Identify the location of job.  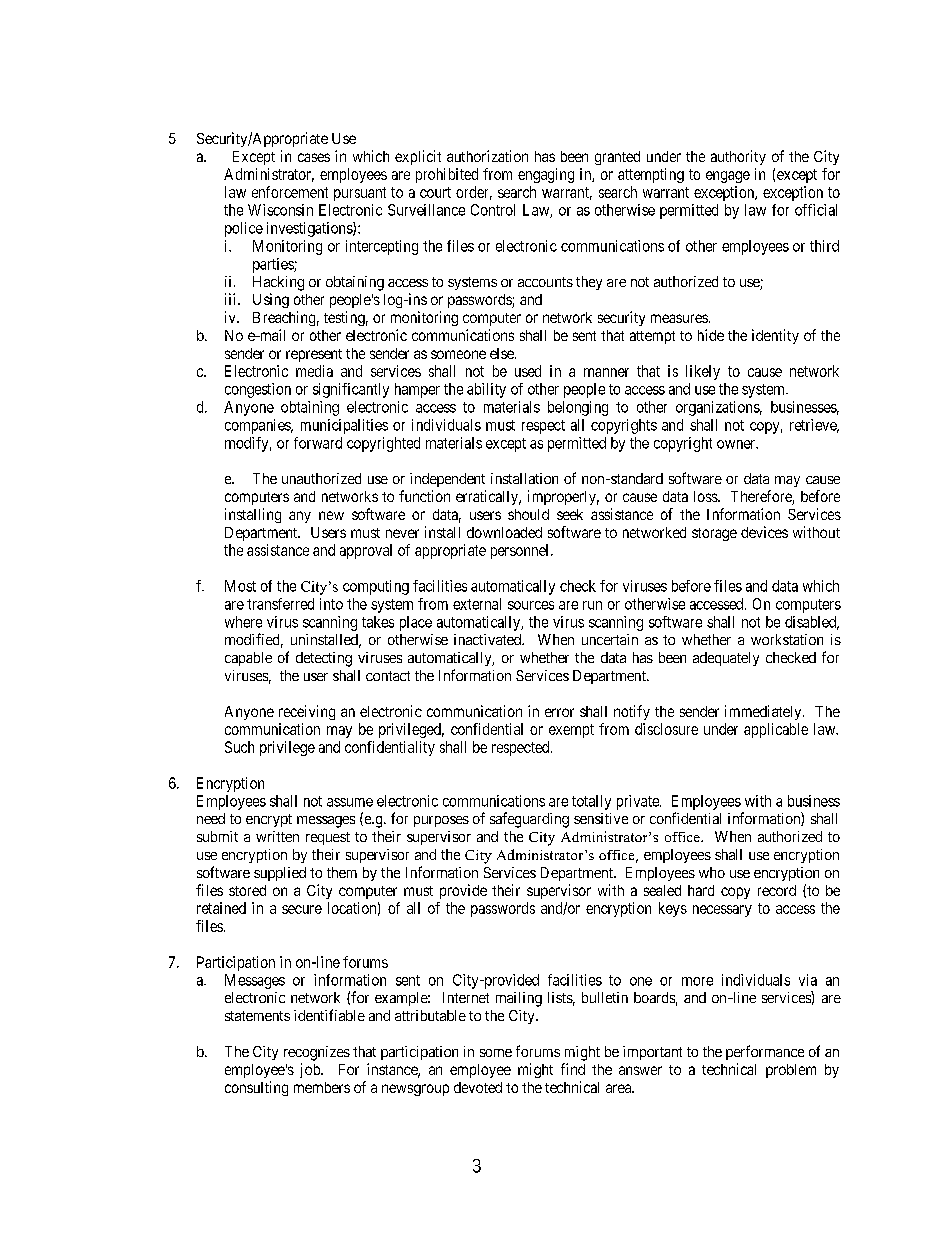
(311, 1070).
